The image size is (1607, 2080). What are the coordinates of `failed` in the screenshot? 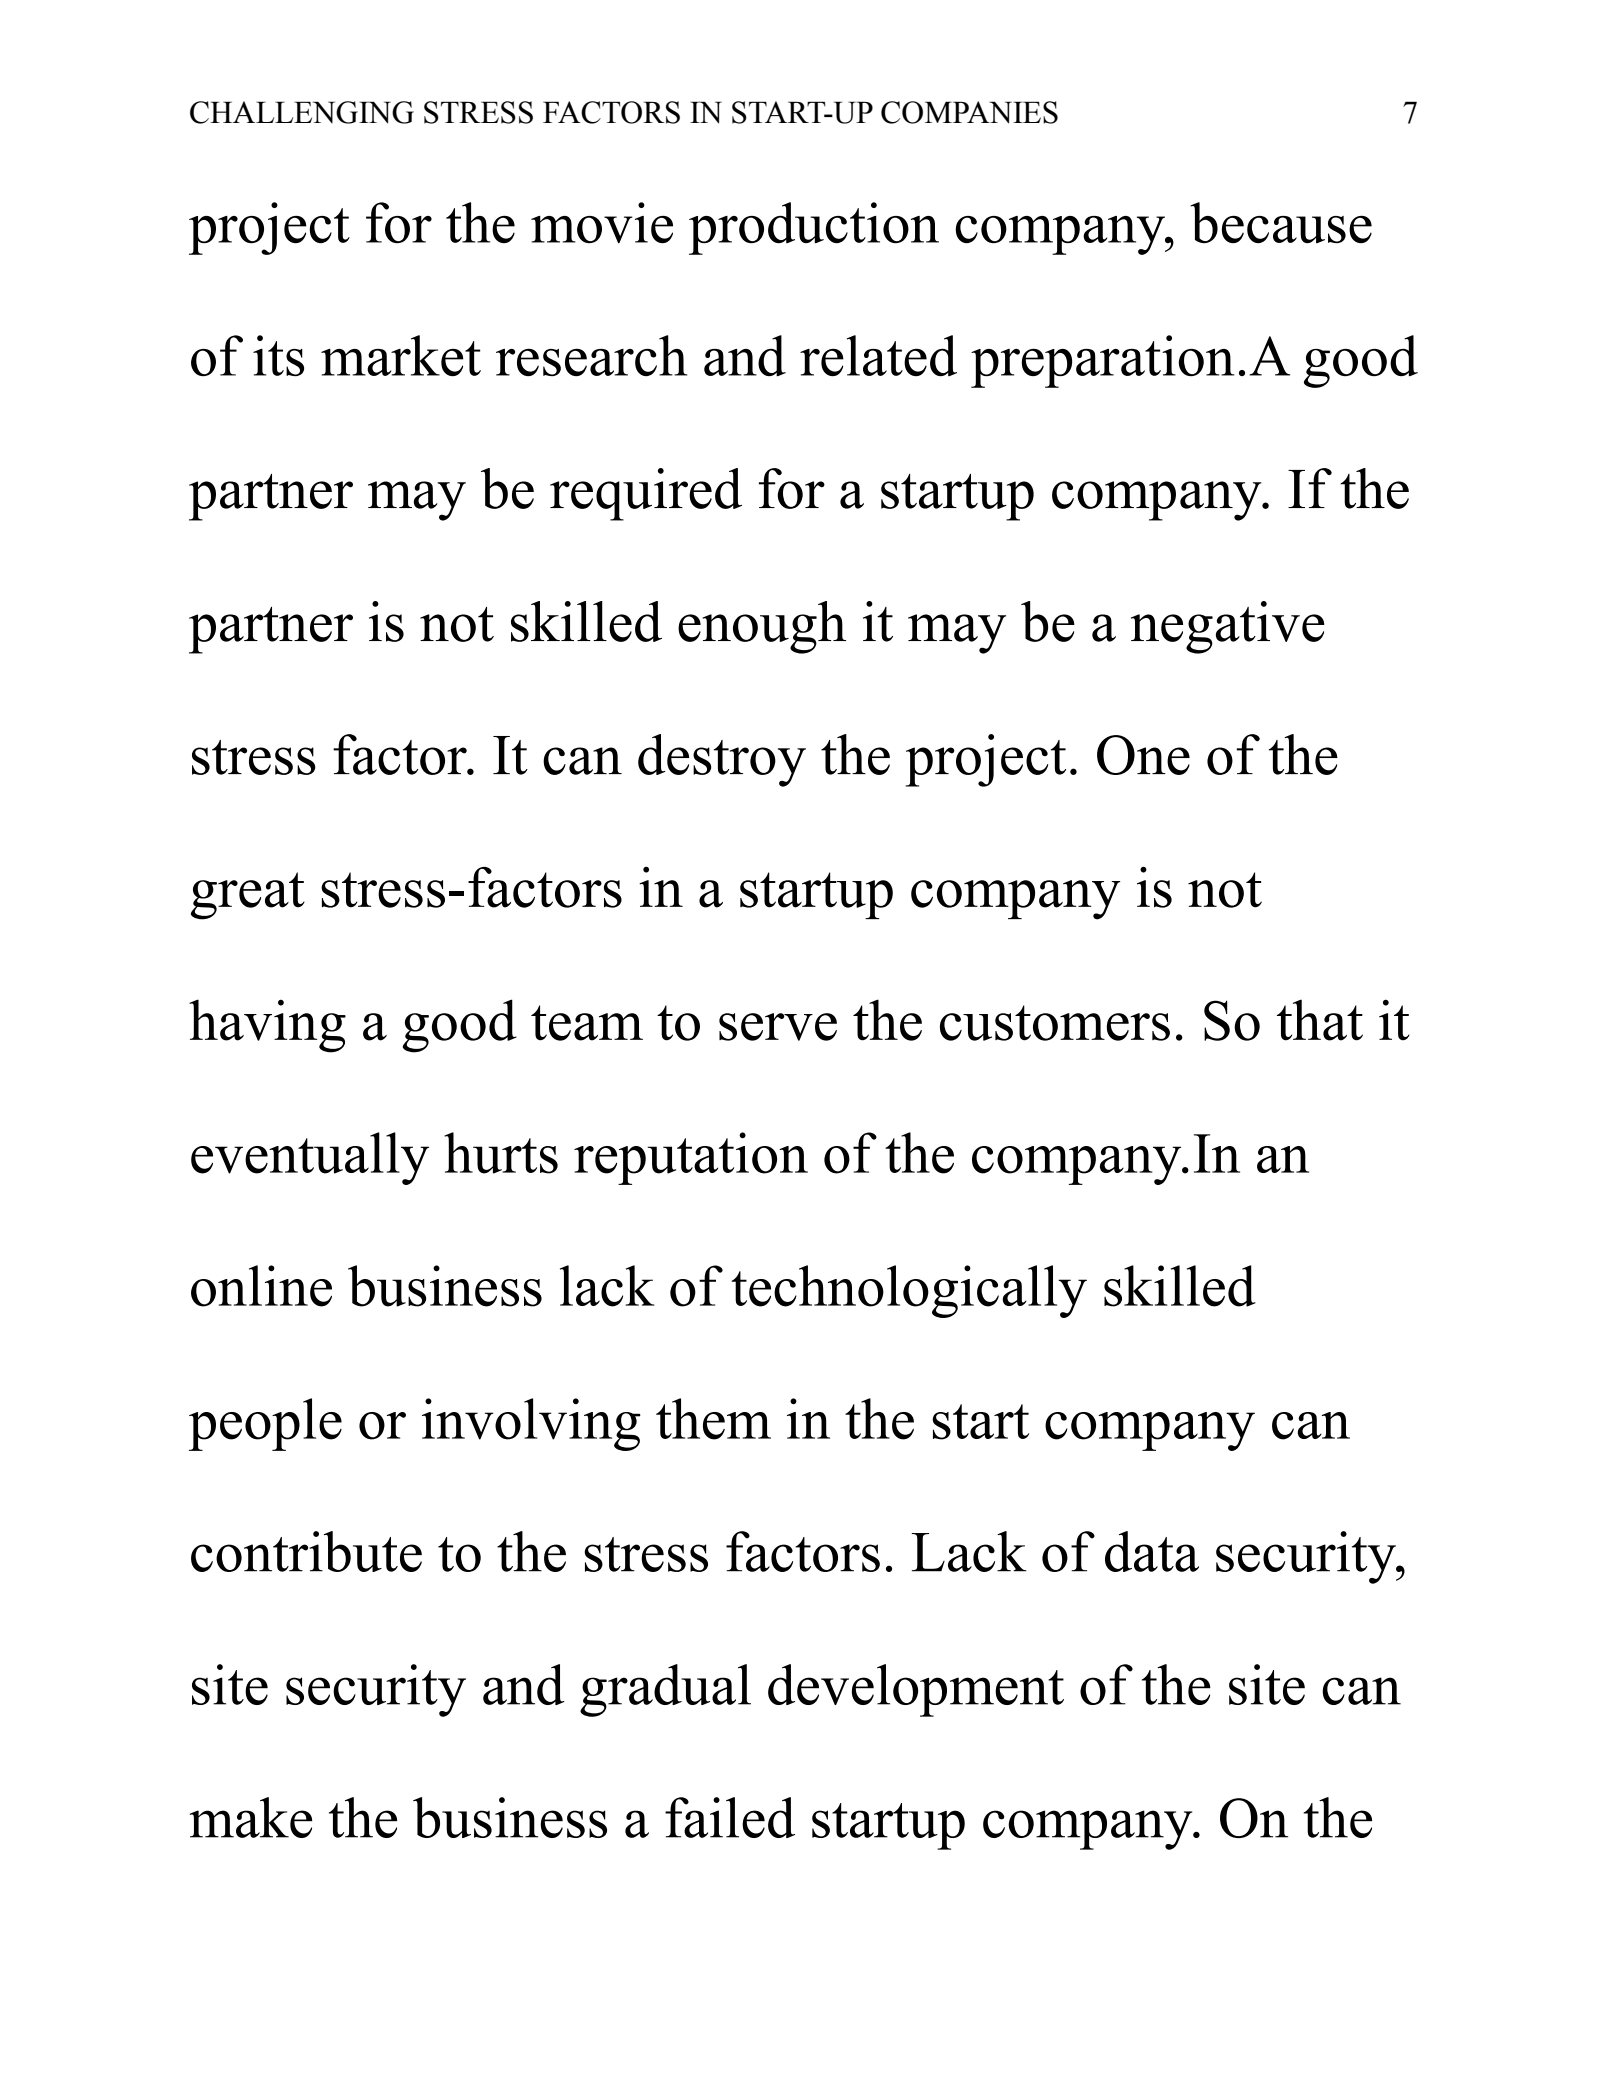 It's located at (730, 1817).
